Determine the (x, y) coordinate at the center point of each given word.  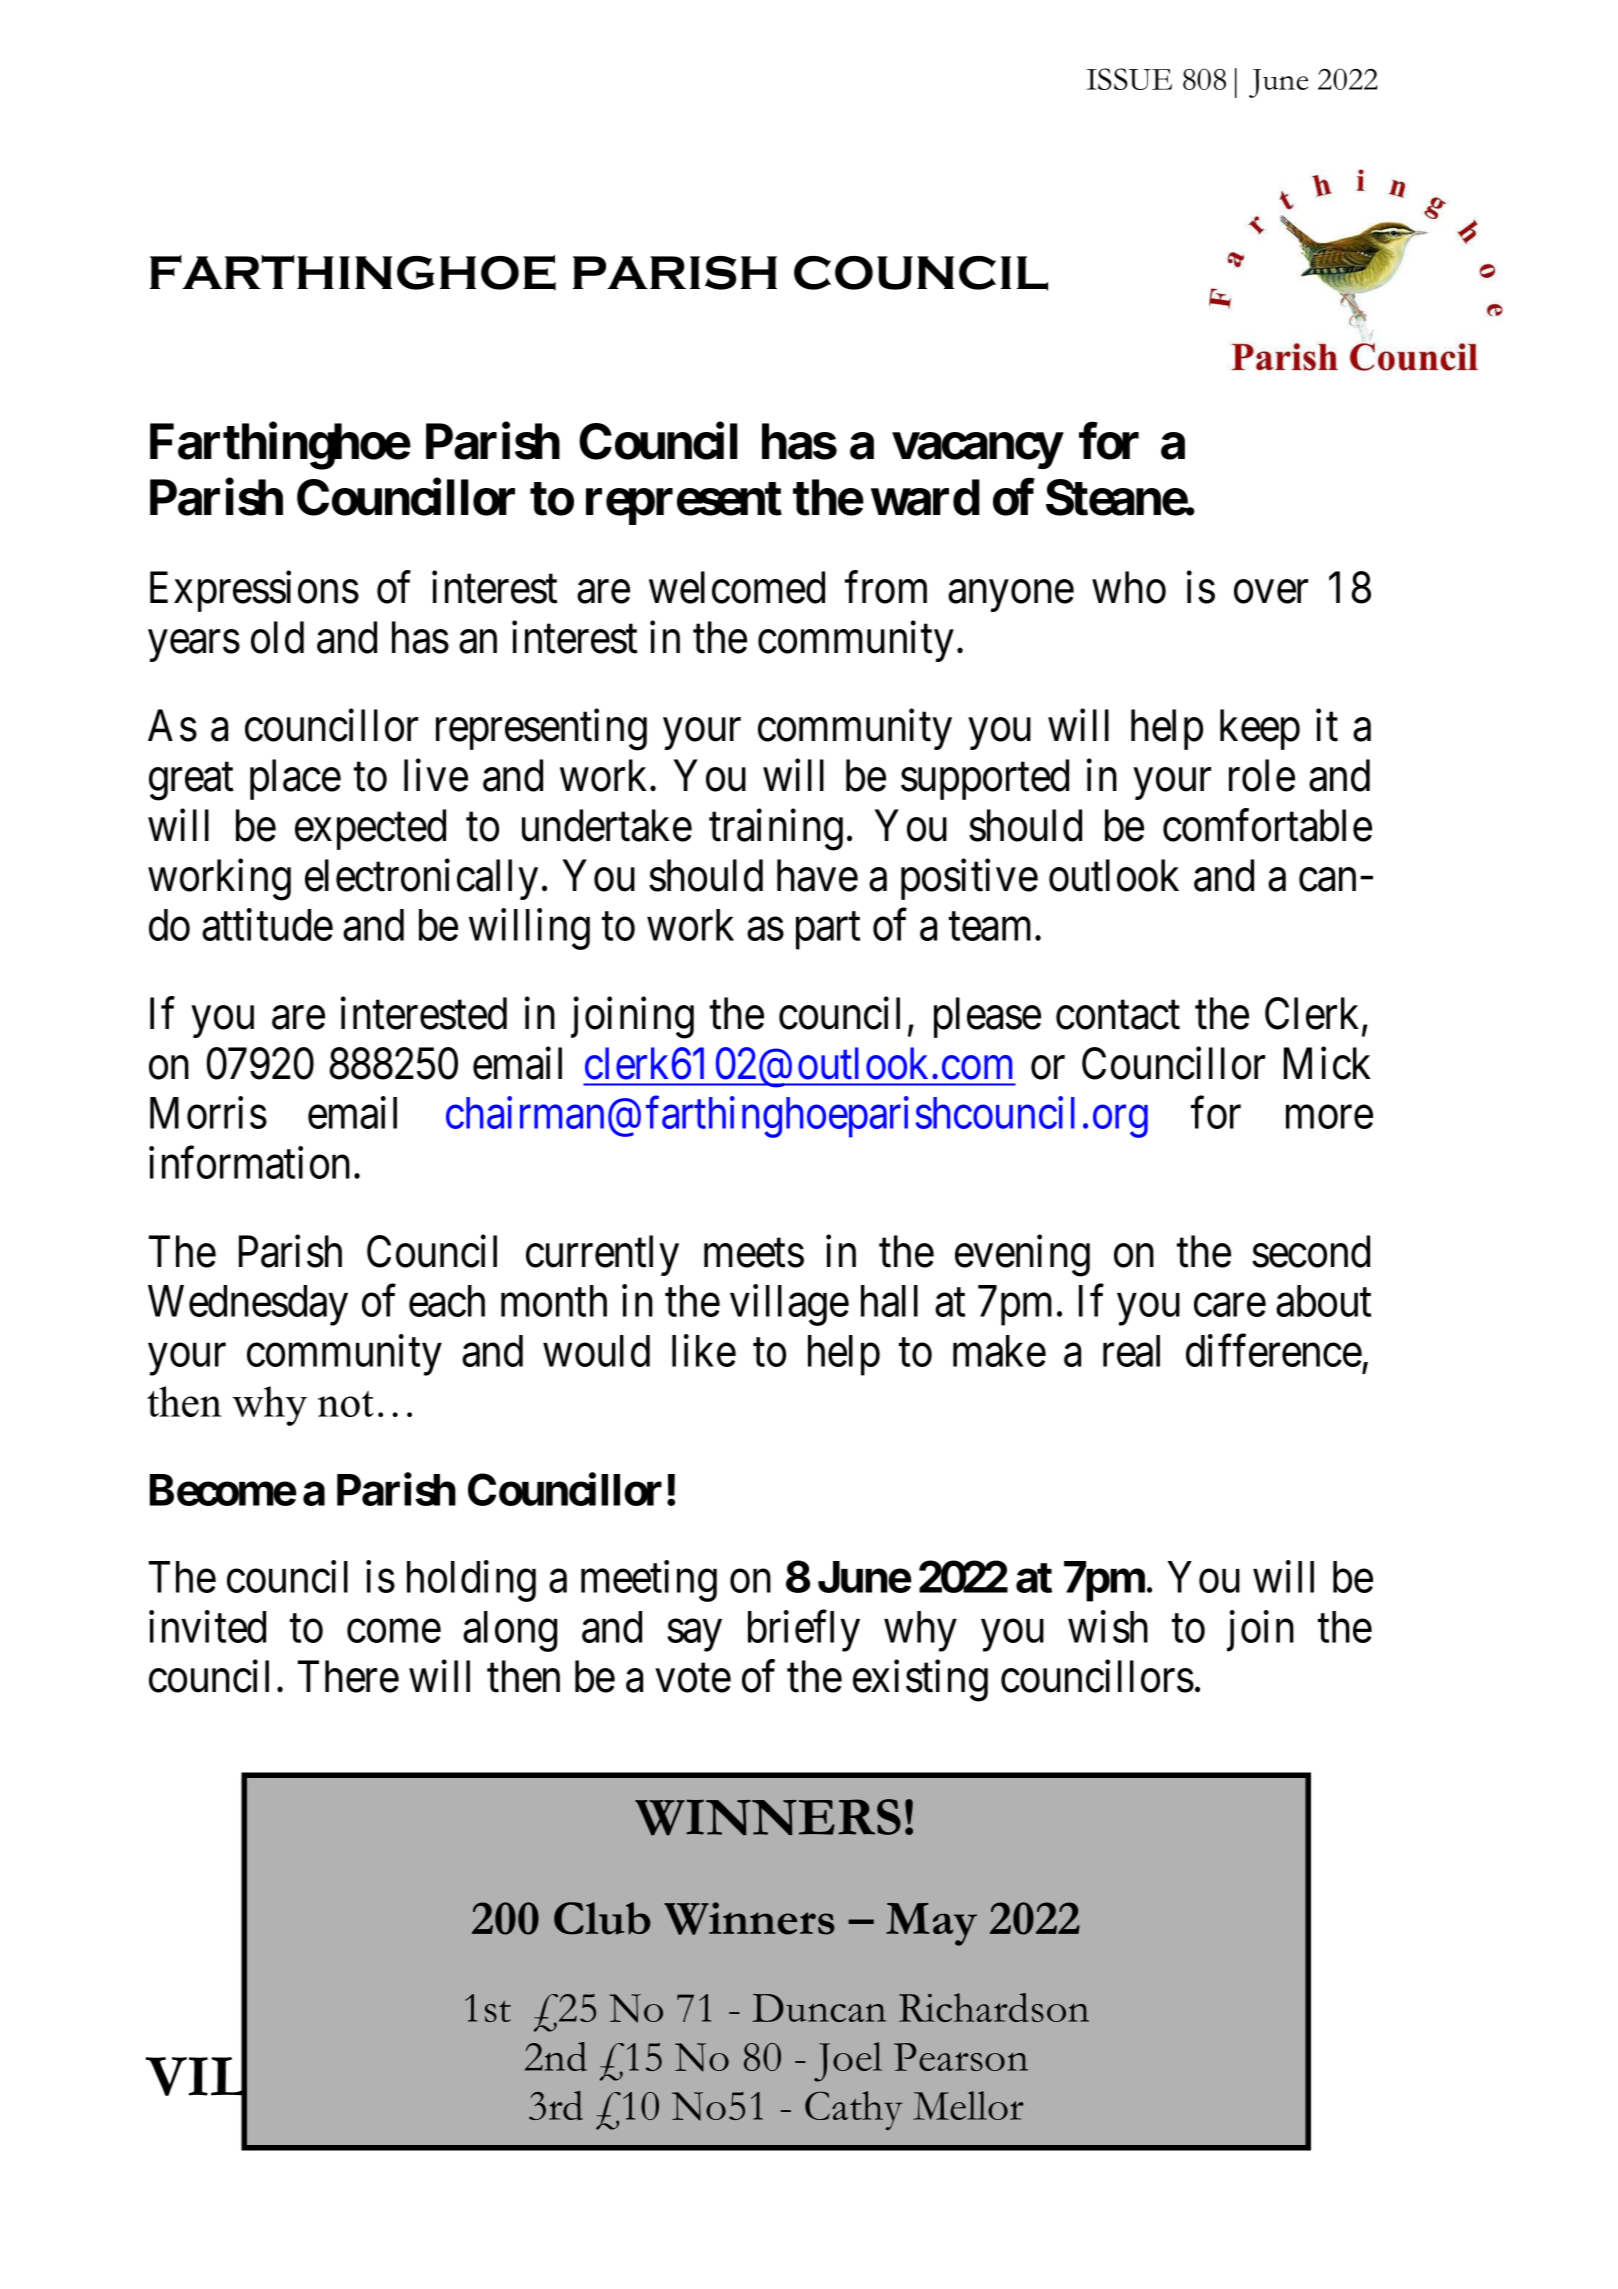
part (828, 931)
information (249, 1163)
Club (602, 1918)
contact (1118, 1016)
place (295, 779)
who (1129, 587)
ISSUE (1129, 79)
